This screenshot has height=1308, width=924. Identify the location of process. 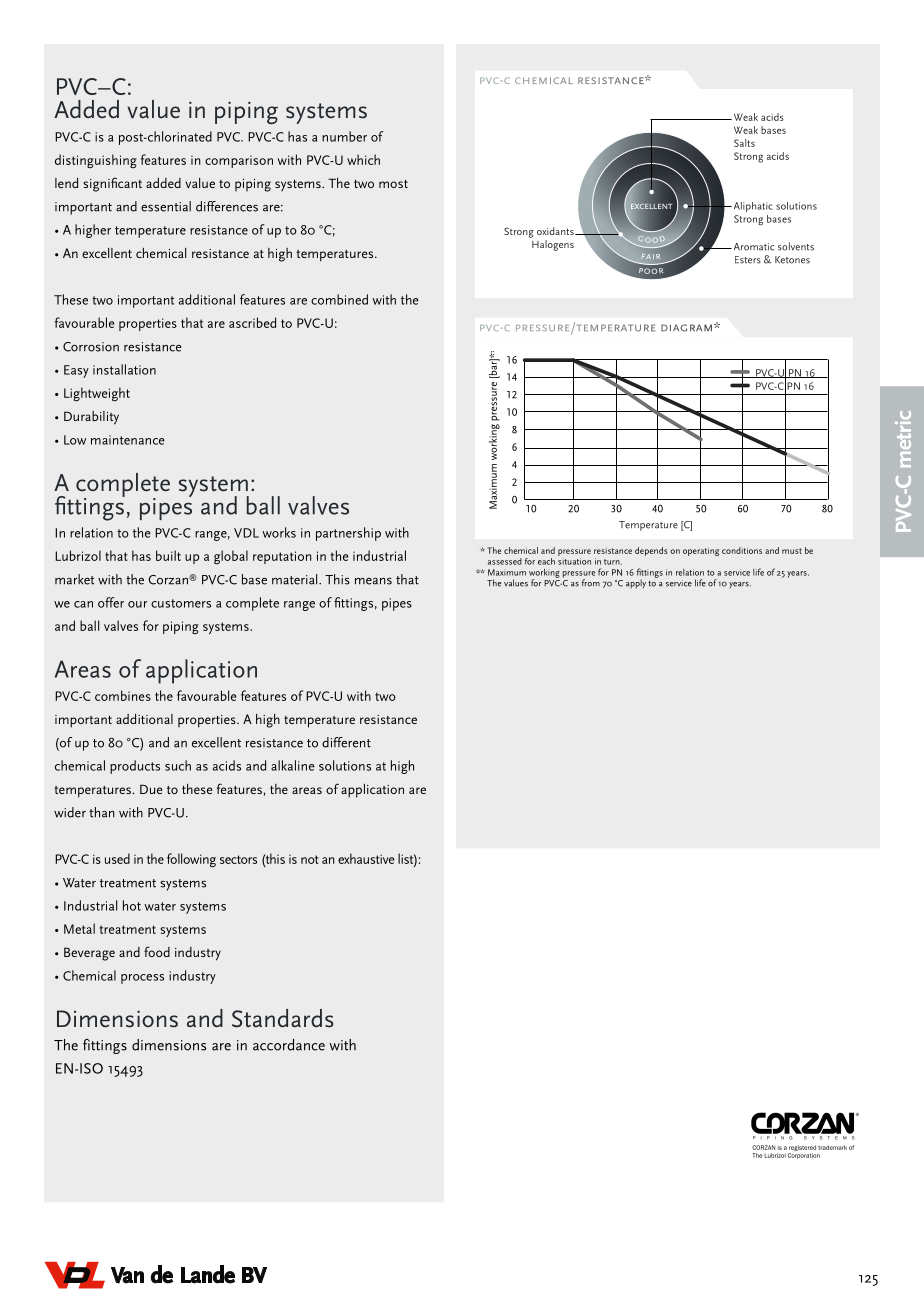
(142, 979).
